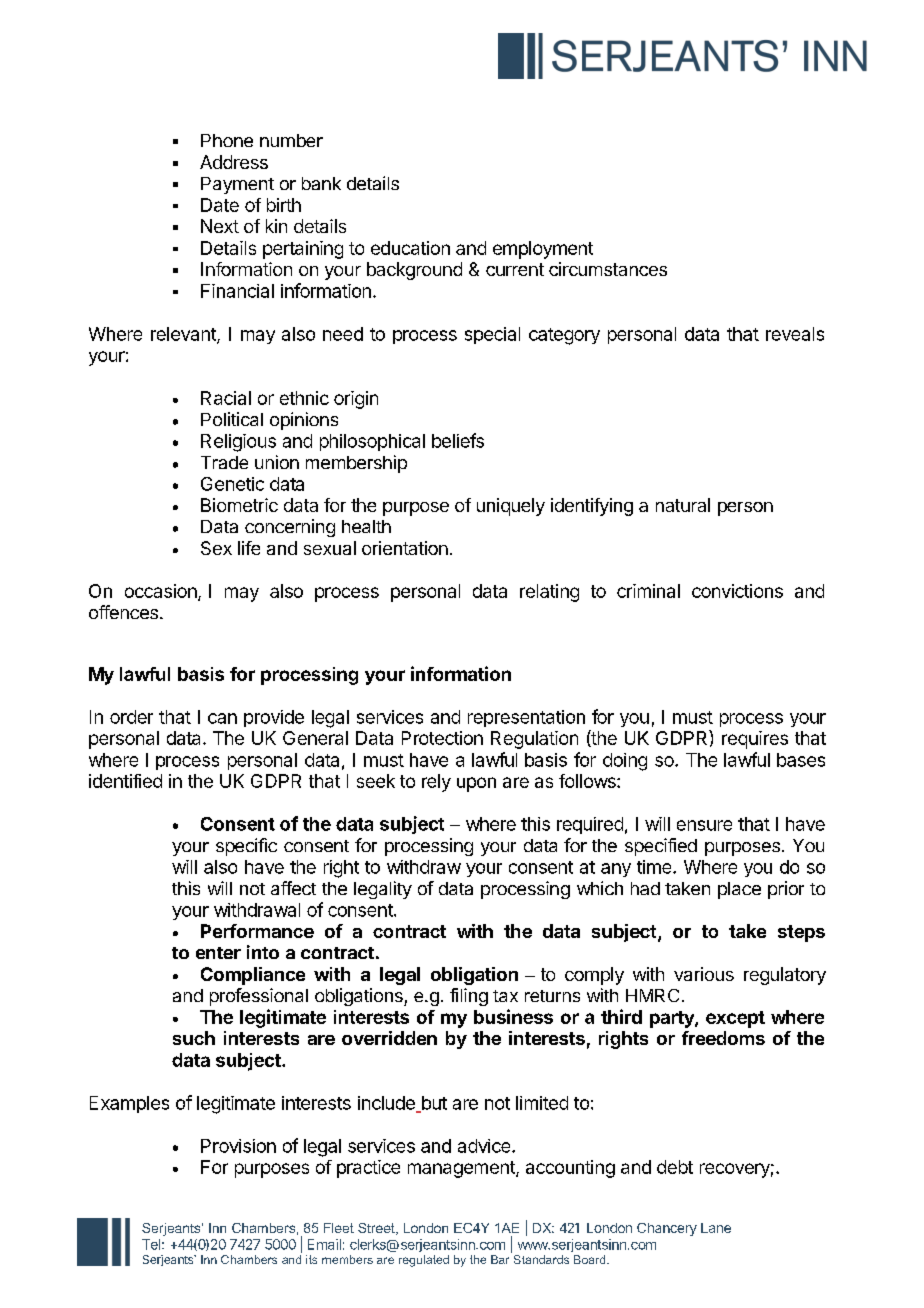  Describe the element at coordinates (716, 1228) in the screenshot. I see `Lane` at that location.
